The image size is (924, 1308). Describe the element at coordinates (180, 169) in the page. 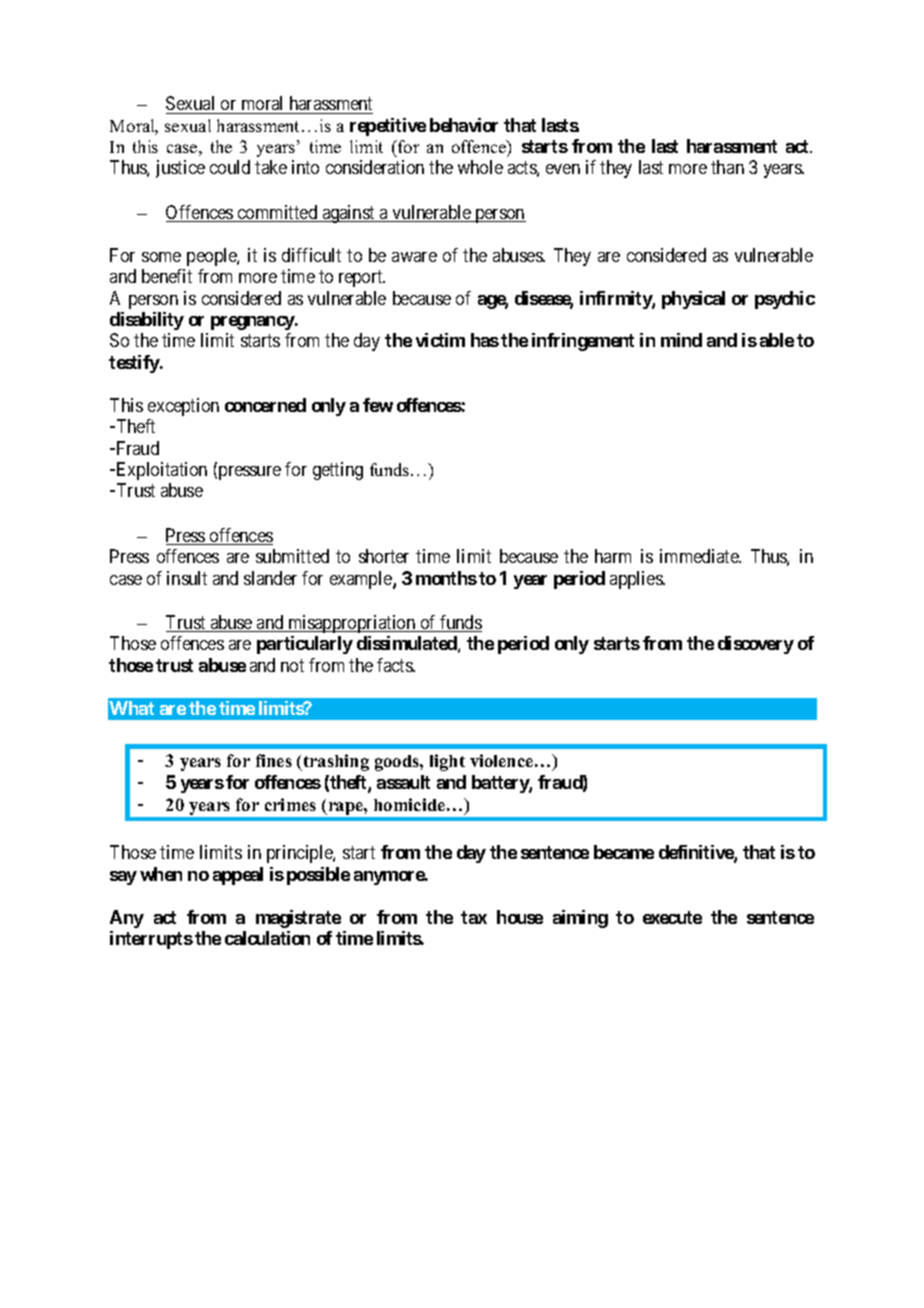

I see `justice` at that location.
